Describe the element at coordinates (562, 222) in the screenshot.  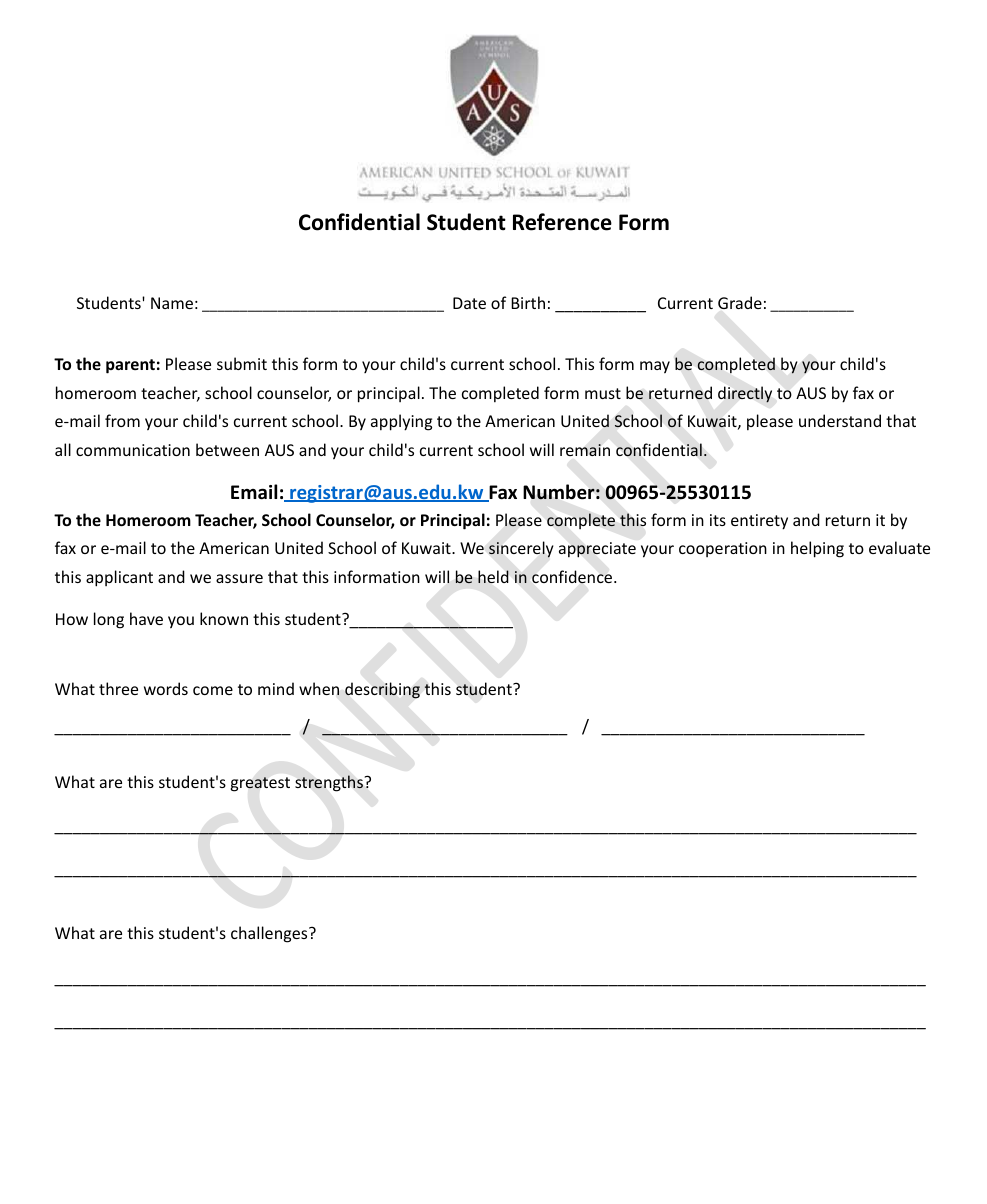
I see `Reference` at that location.
